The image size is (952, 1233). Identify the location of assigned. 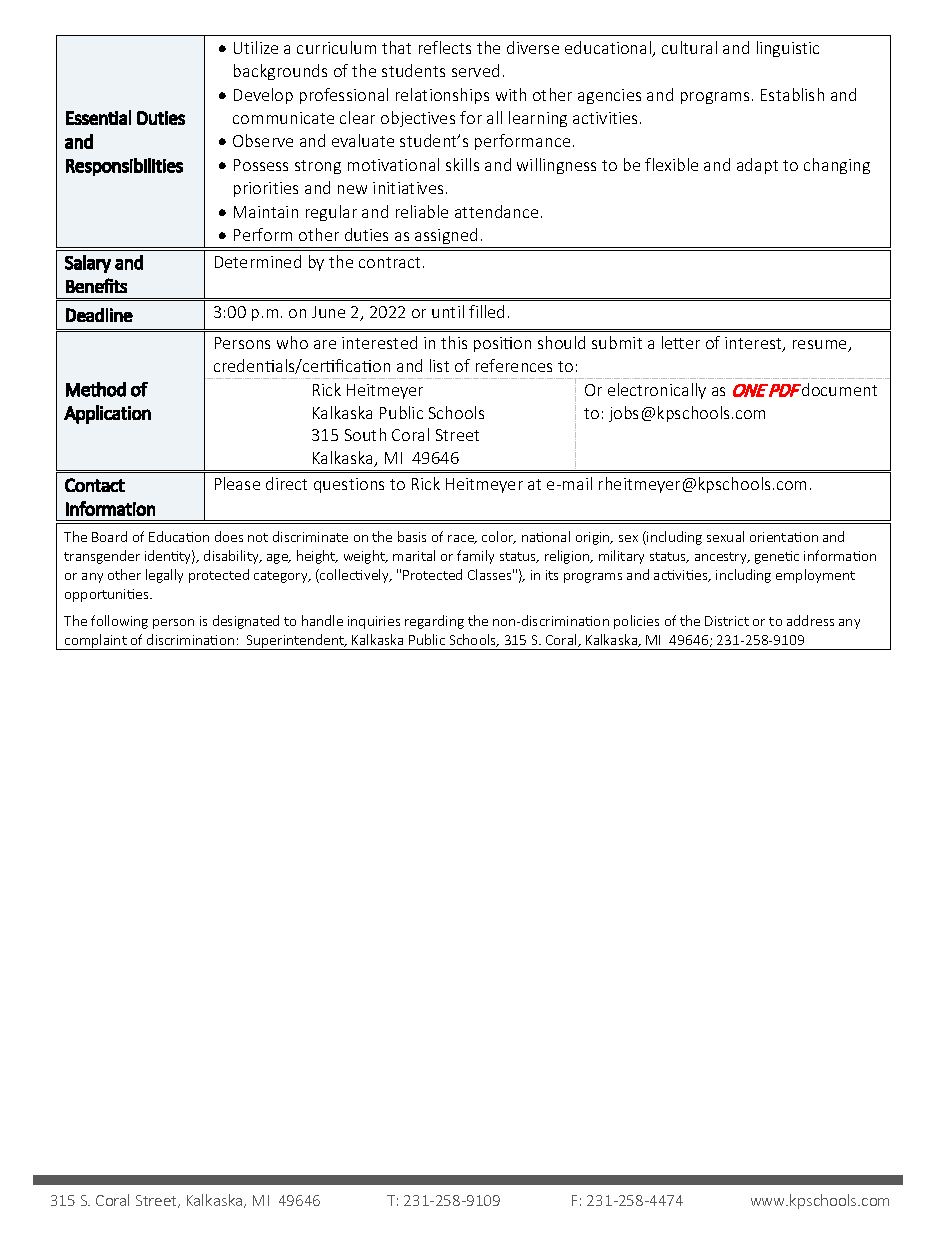
(446, 238).
